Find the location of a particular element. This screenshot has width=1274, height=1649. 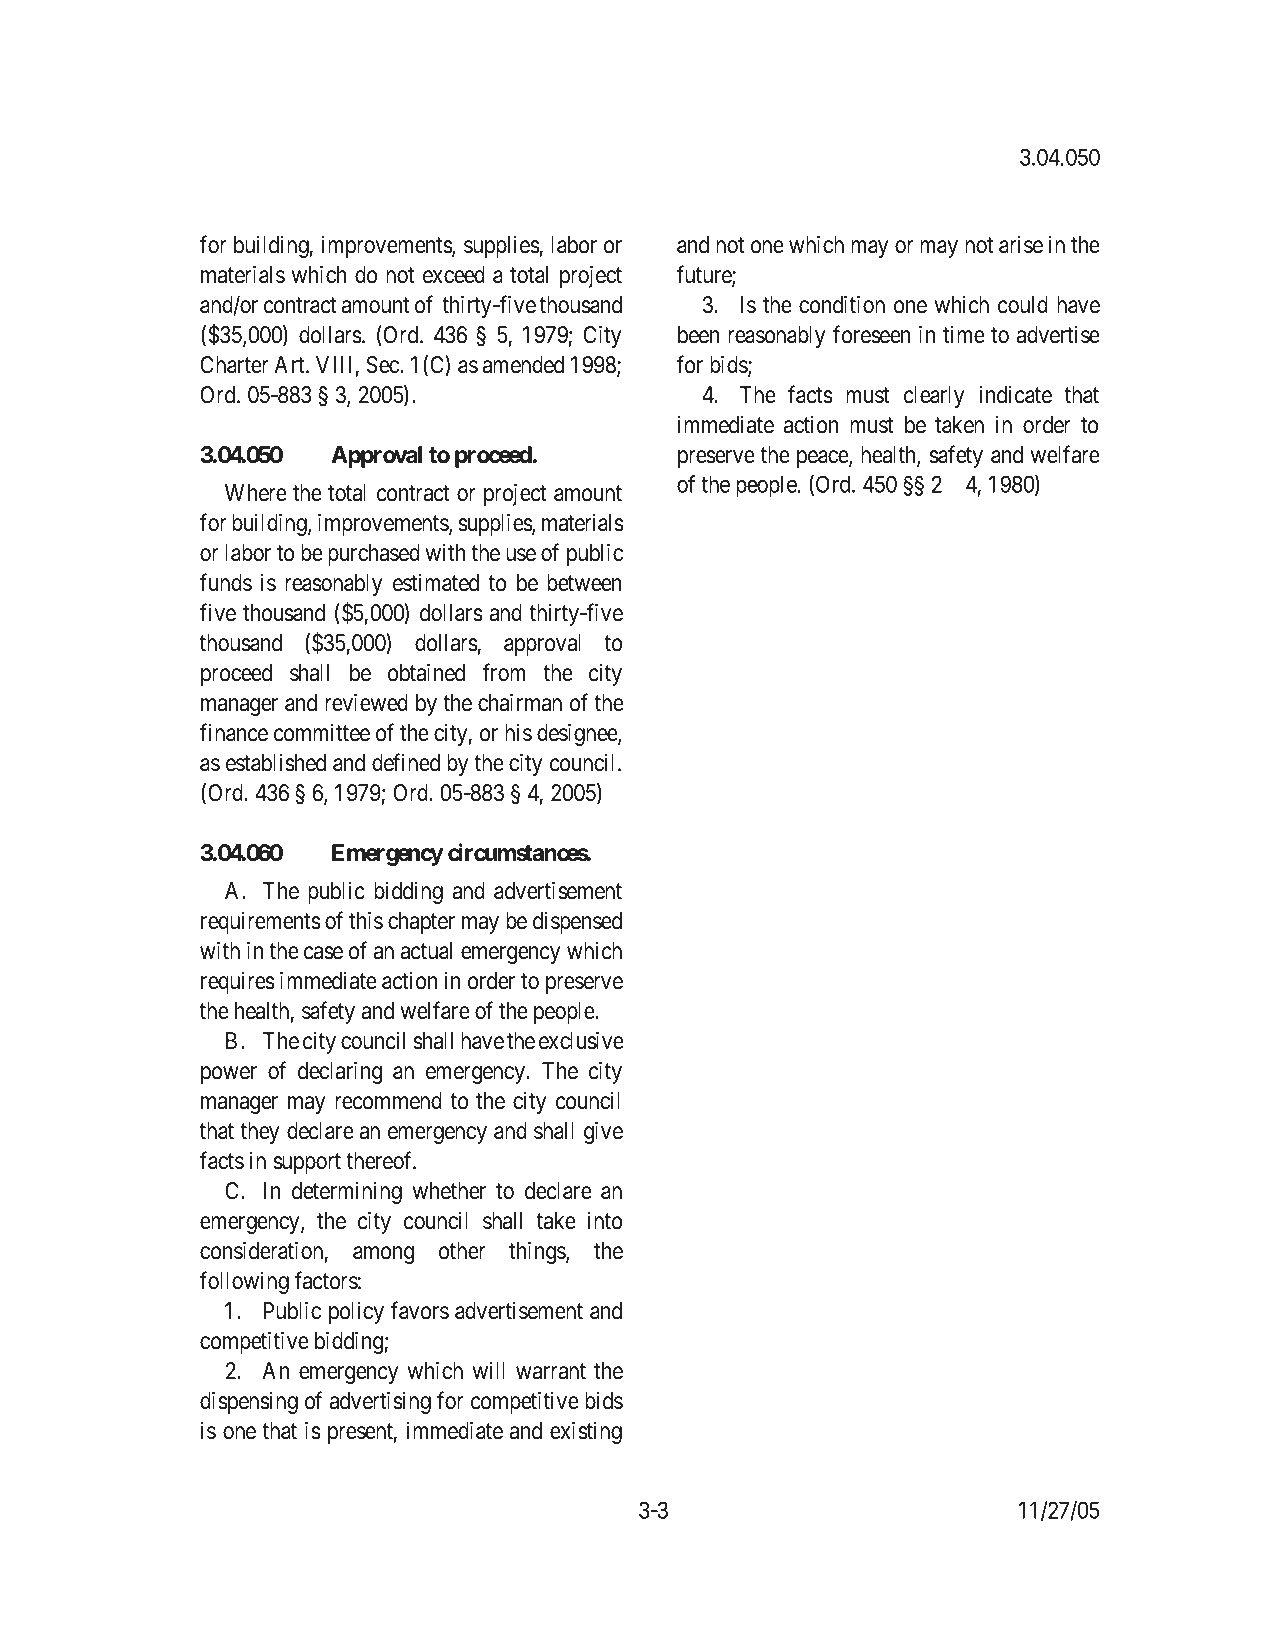

existing is located at coordinates (586, 1432).
